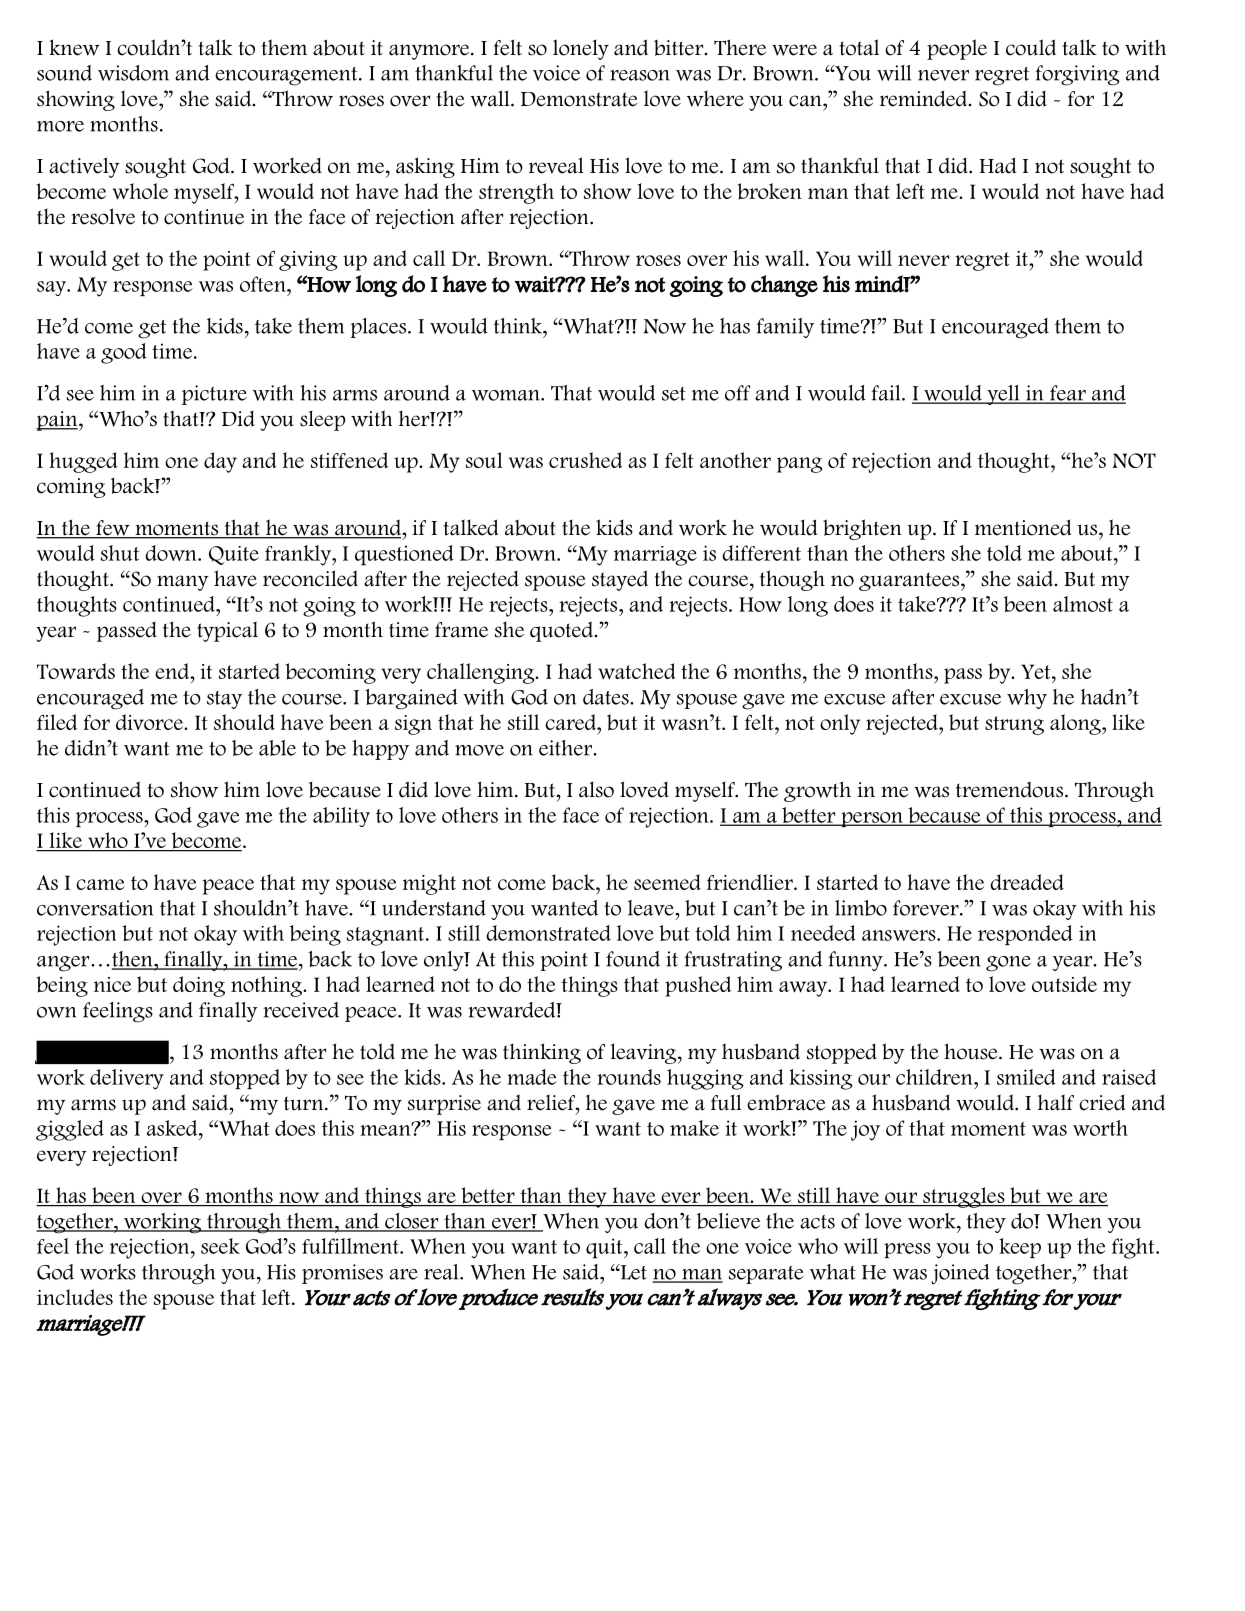 The image size is (1245, 1611). What do you see at coordinates (124, 353) in the document?
I see `good` at bounding box center [124, 353].
